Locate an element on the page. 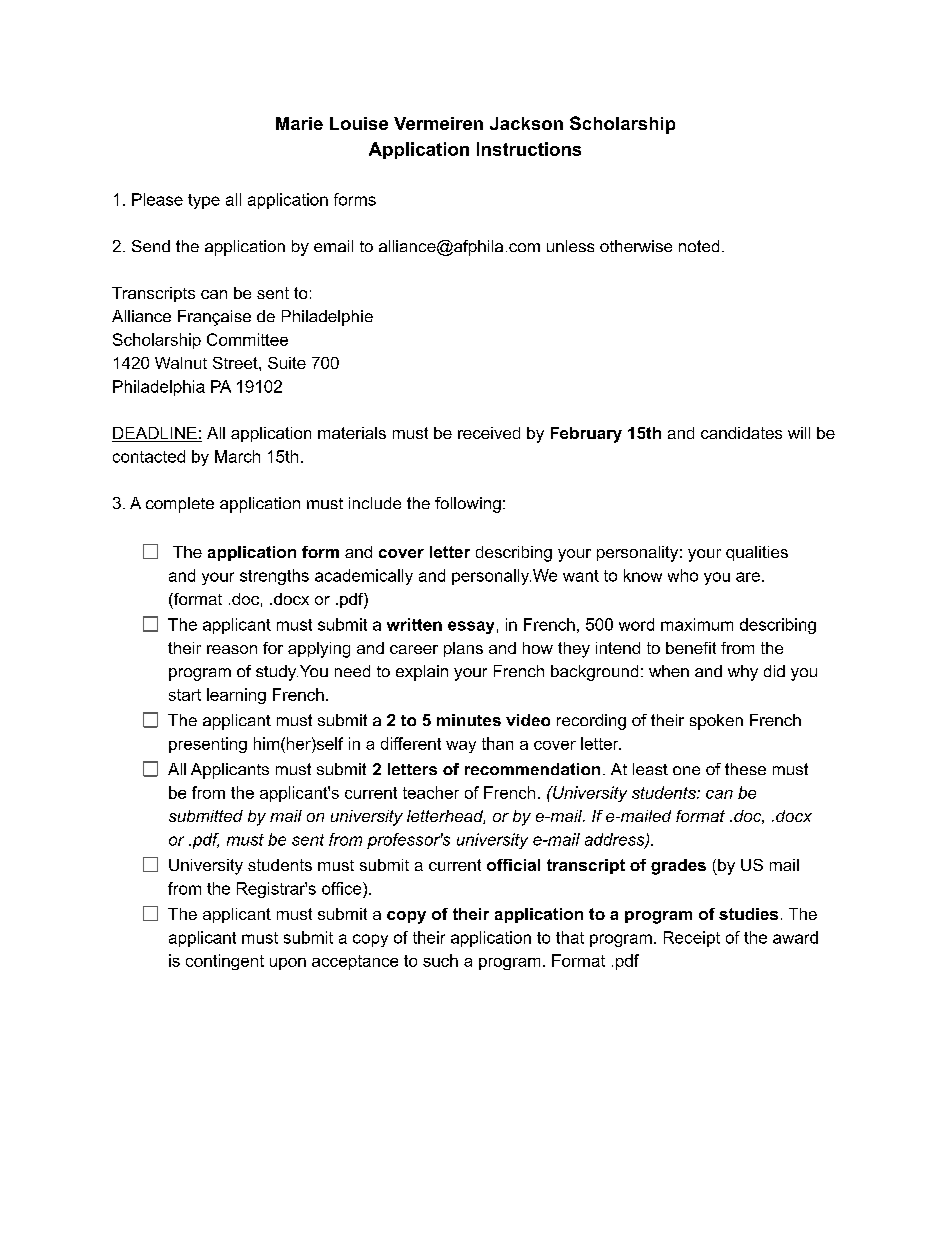  noted is located at coordinates (699, 246).
